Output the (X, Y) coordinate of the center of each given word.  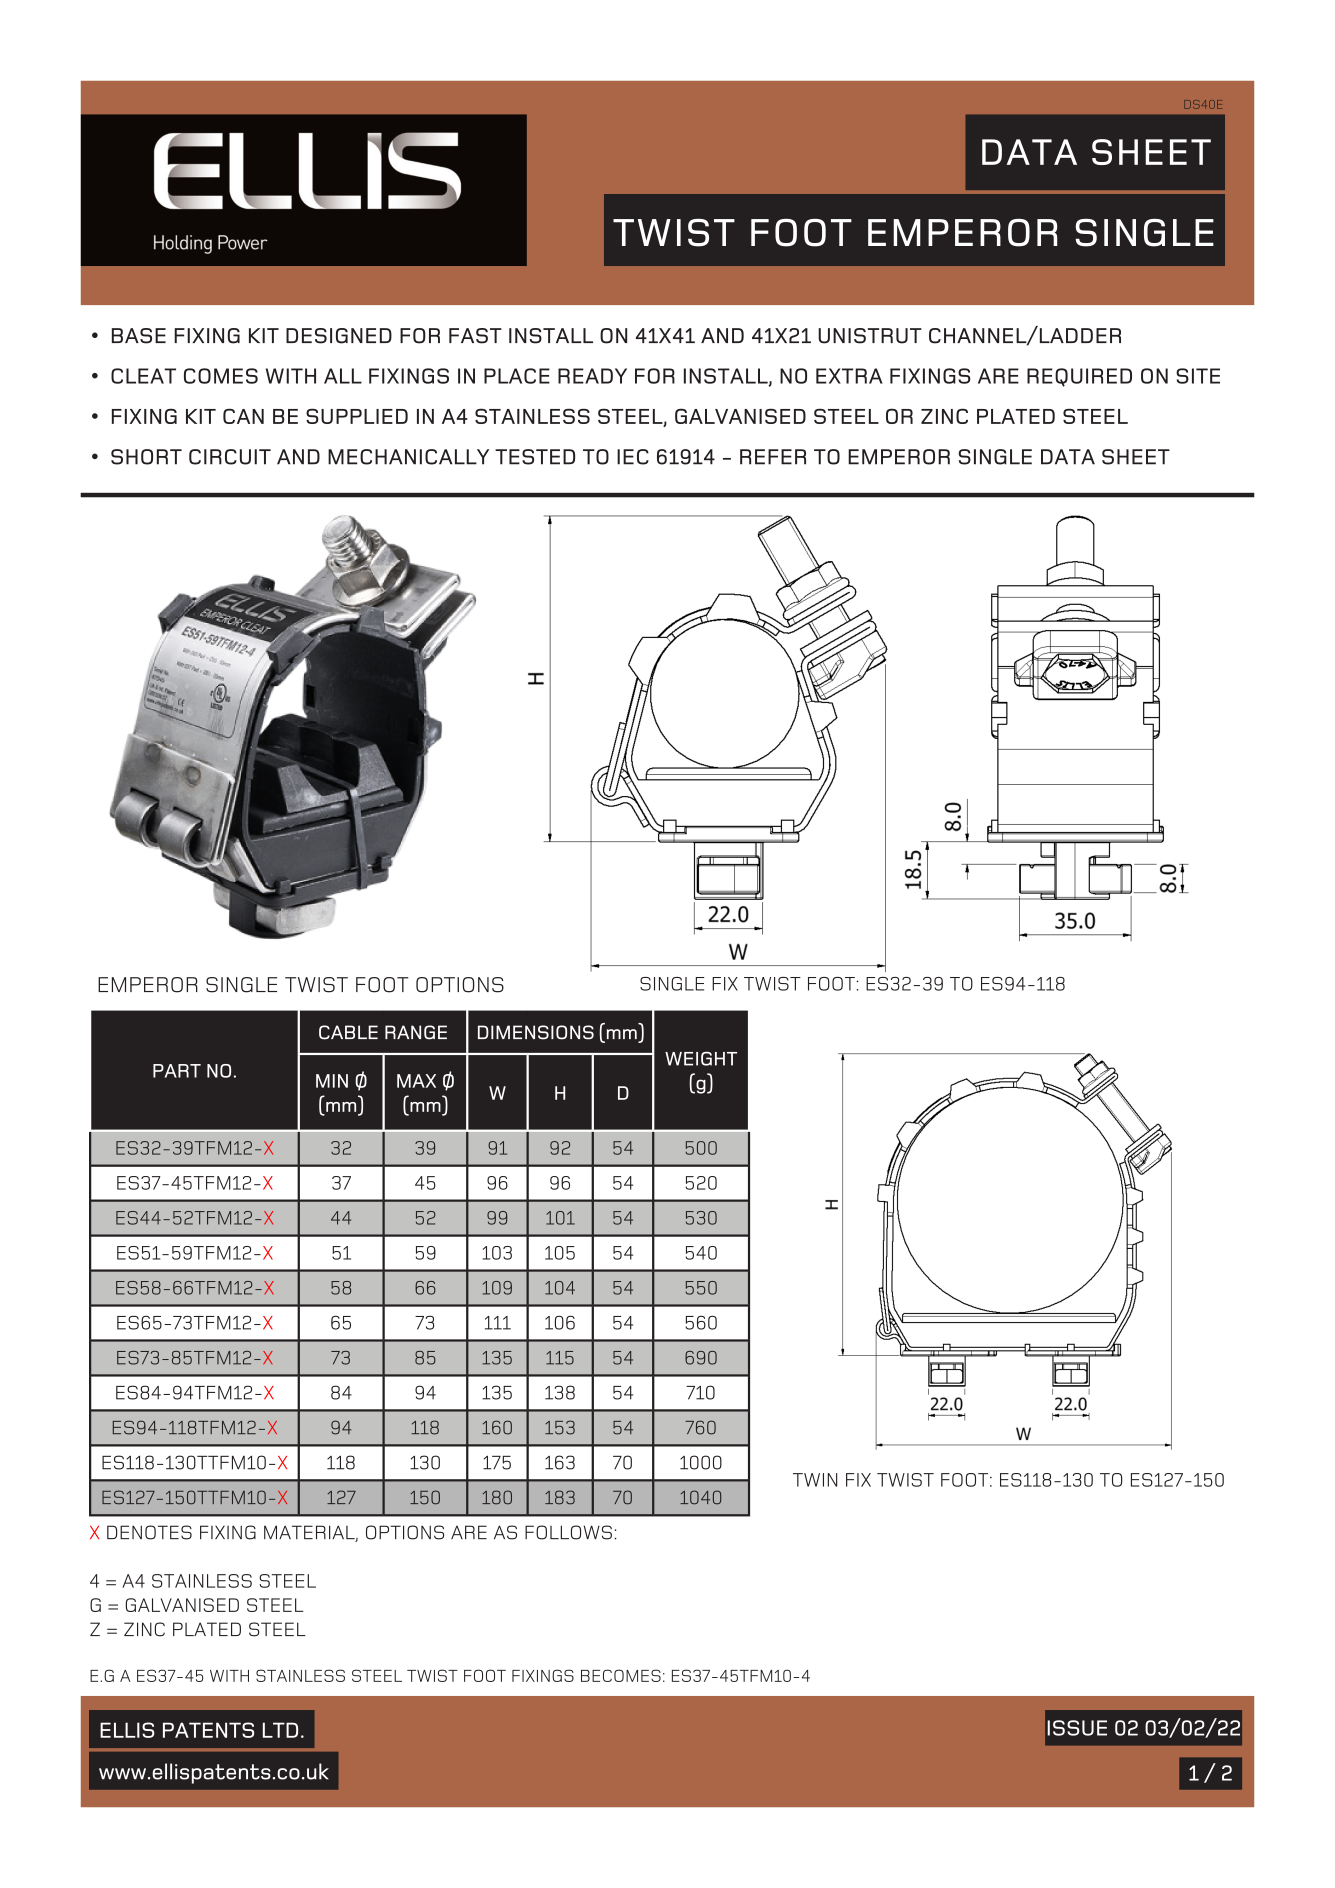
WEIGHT (701, 1058)
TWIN (815, 1480)
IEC (633, 457)
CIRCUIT (230, 457)
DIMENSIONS (536, 1032)
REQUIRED (1079, 377)
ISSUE (1077, 1728)
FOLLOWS (568, 1532)
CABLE (348, 1032)
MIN (332, 1081)
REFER (773, 457)
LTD (280, 1730)
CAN (243, 416)
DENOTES (149, 1532)
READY (592, 376)
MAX (416, 1081)
